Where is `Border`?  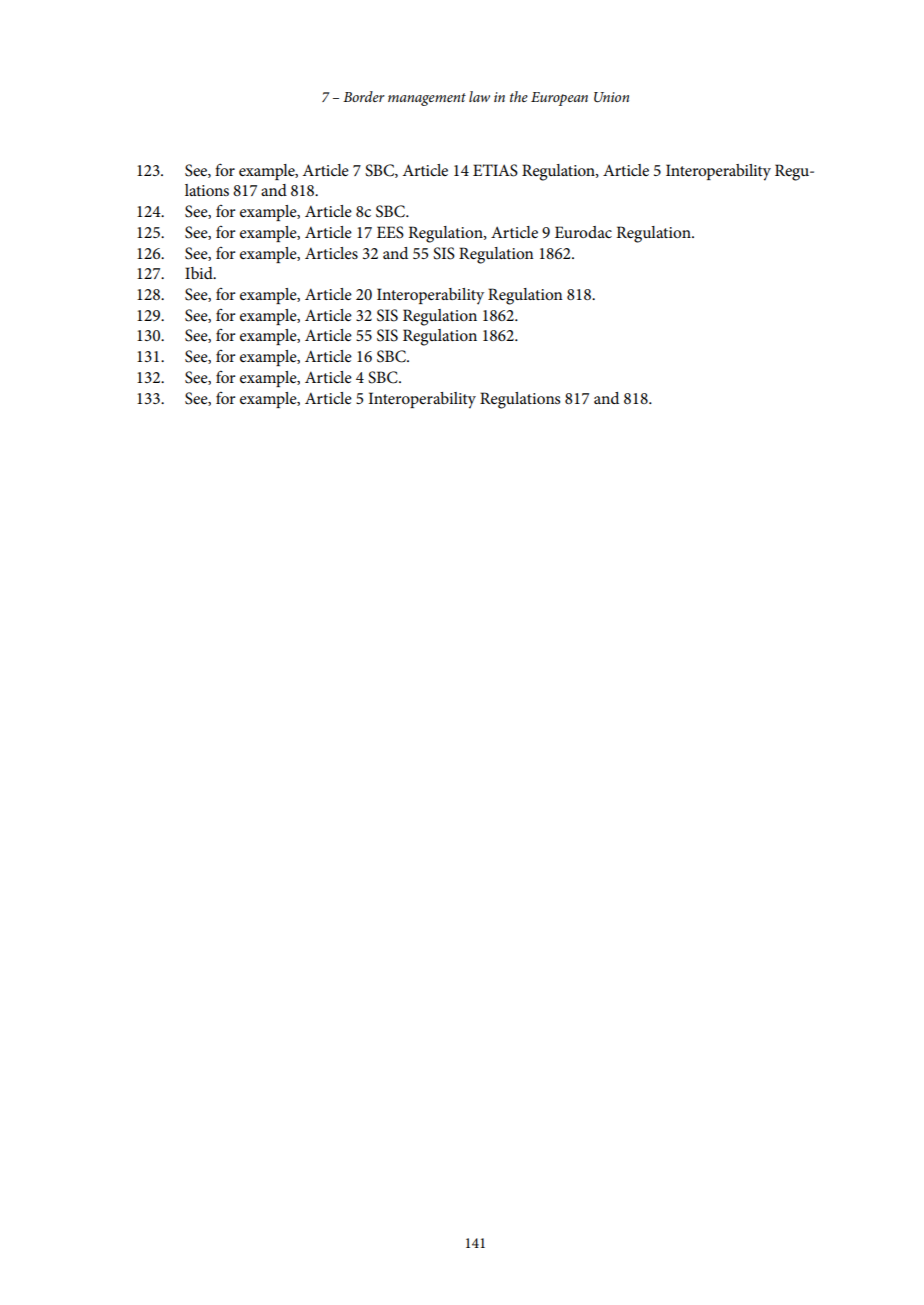
Border is located at coordinates (364, 96).
